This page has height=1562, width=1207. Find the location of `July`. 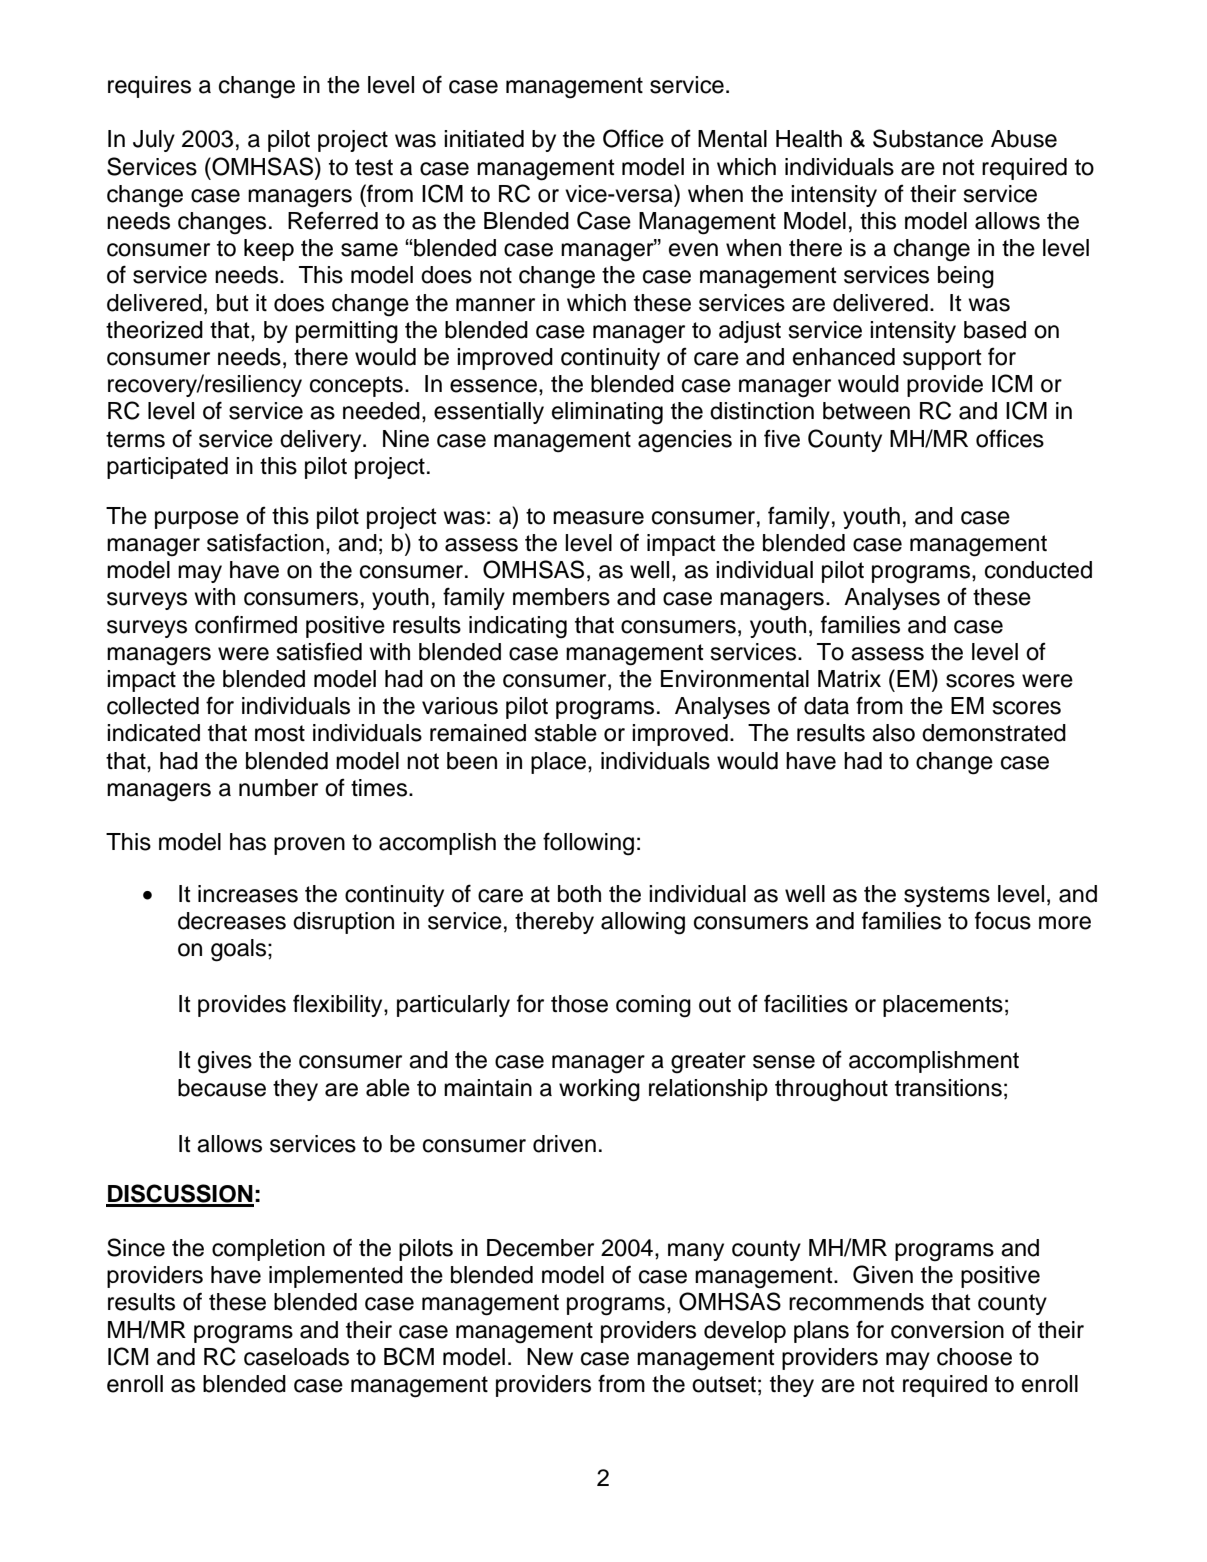

July is located at coordinates (154, 141).
